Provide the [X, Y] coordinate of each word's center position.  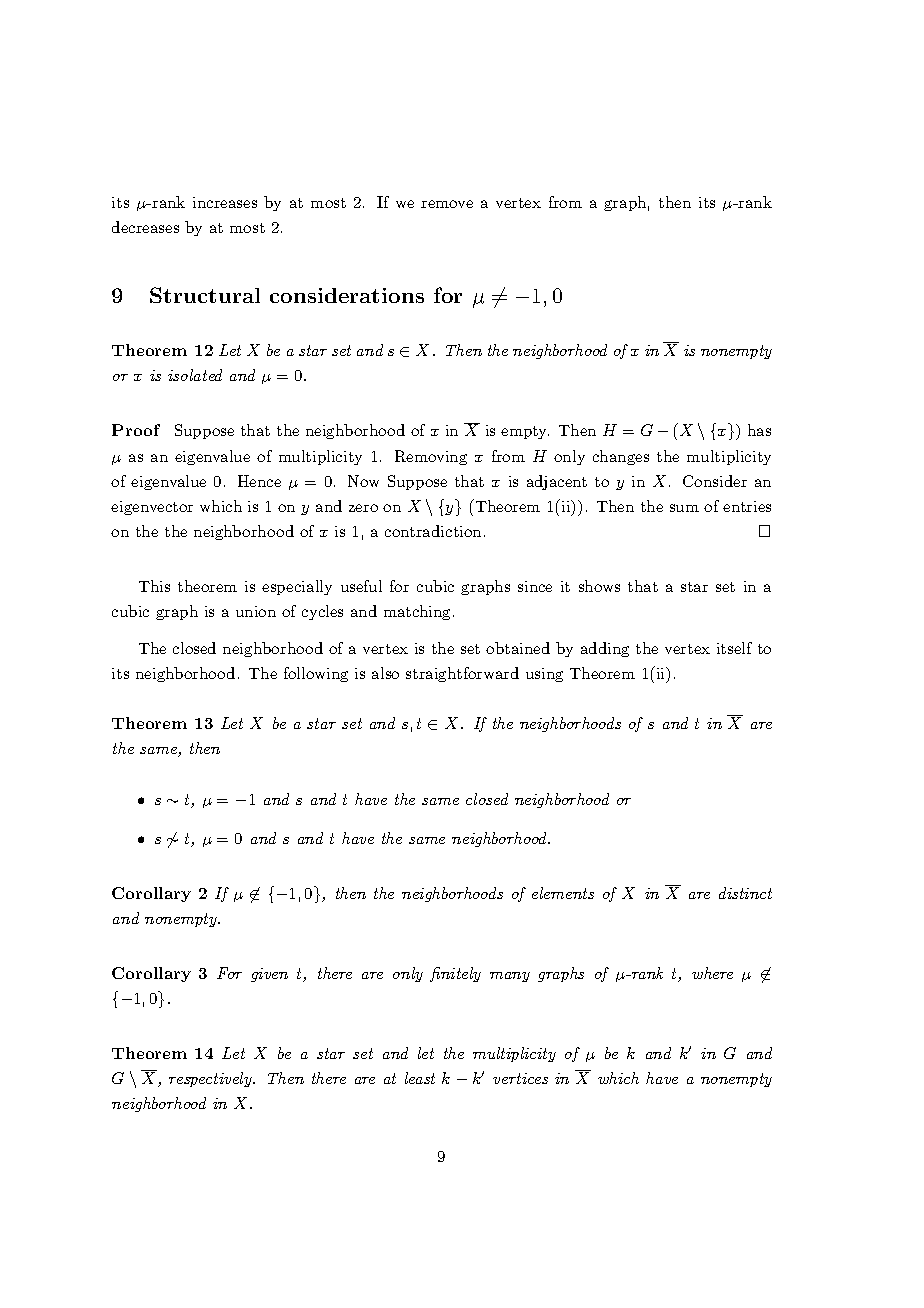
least [420, 1078]
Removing [431, 457]
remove [447, 204]
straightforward [462, 674]
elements [563, 893]
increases [225, 202]
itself [734, 648]
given [269, 975]
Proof [136, 430]
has [759, 430]
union [256, 611]
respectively [211, 1079]
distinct [745, 893]
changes [621, 457]
